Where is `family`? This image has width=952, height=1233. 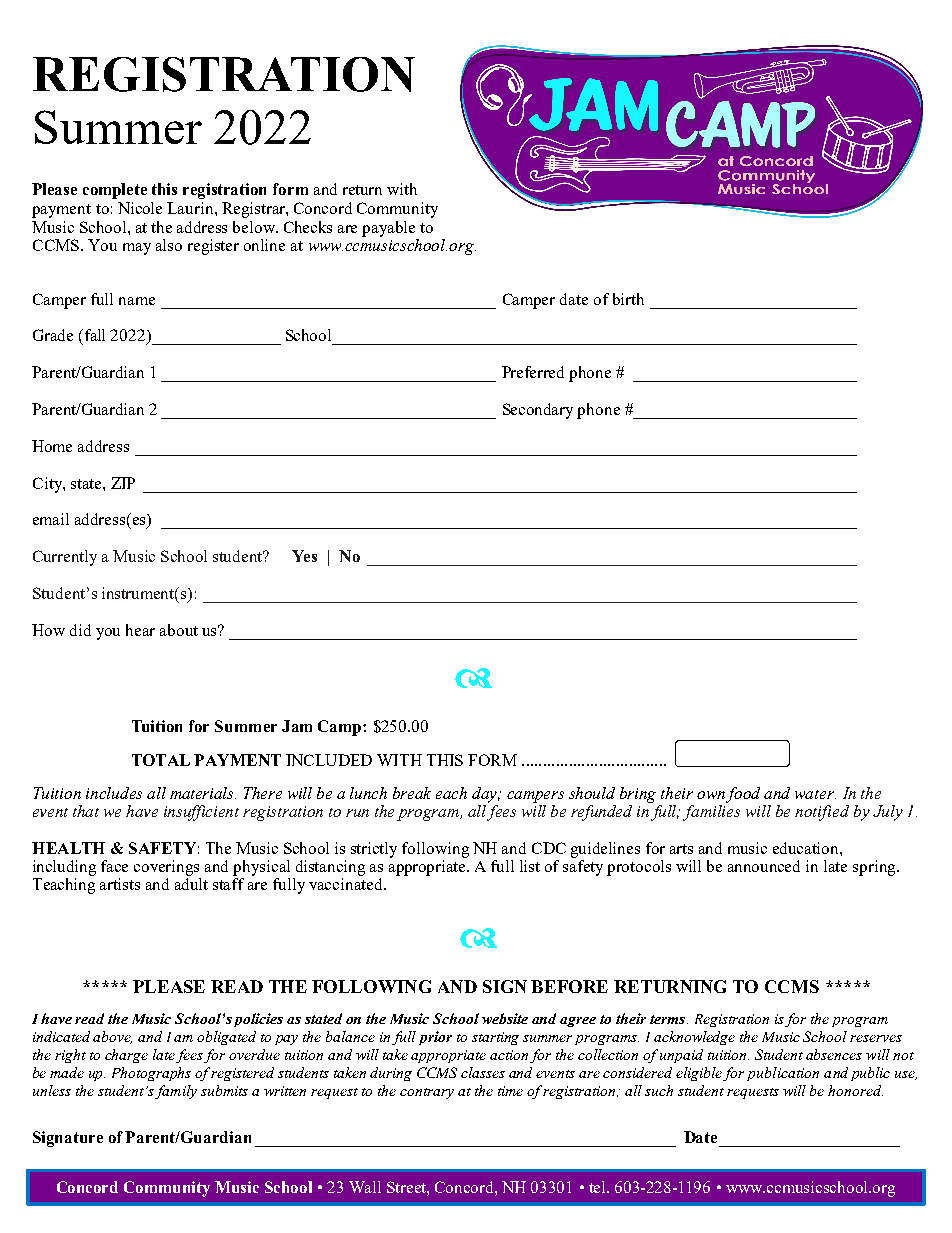
family is located at coordinates (176, 1092).
